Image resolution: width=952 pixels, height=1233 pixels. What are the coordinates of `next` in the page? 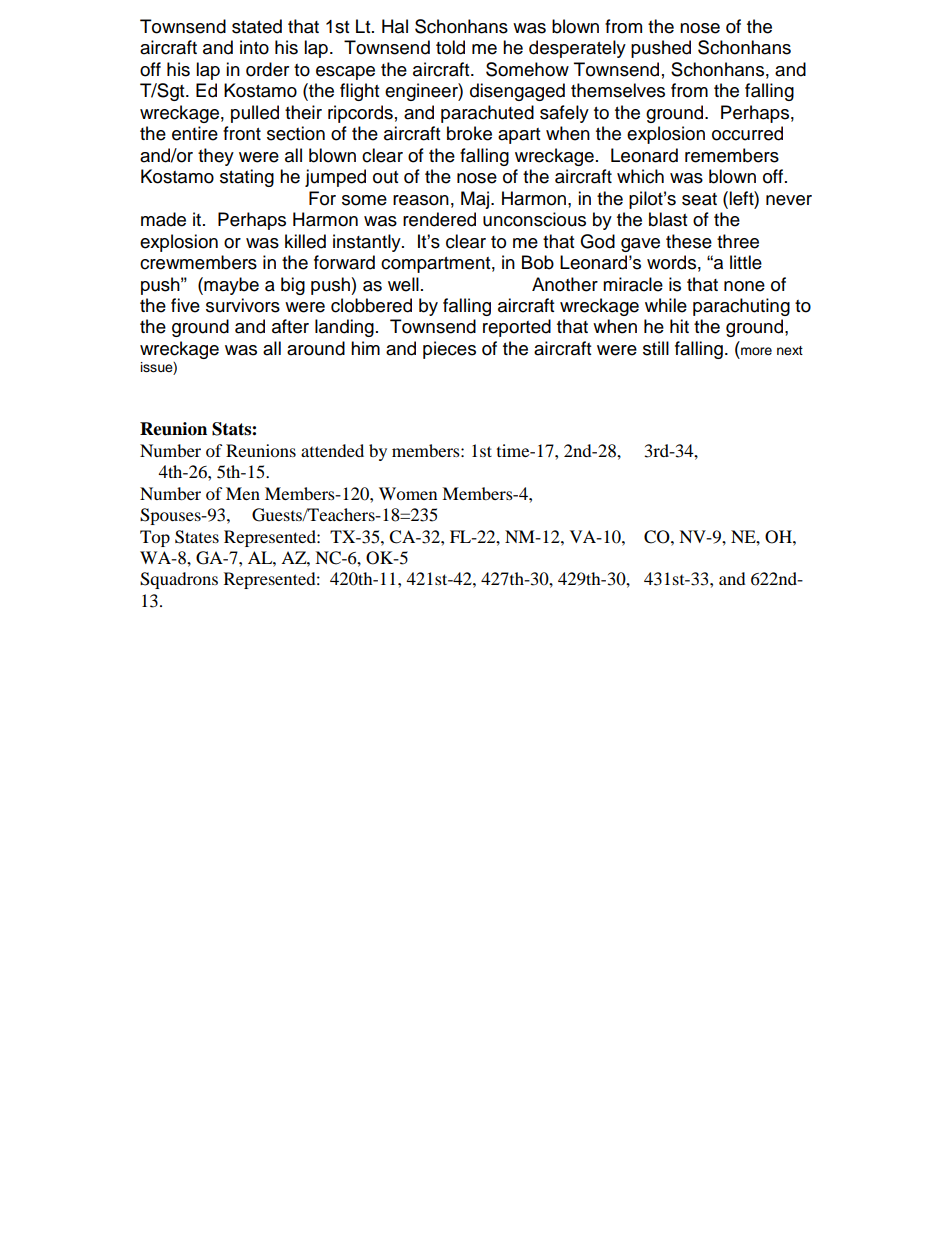 It's located at (790, 350).
